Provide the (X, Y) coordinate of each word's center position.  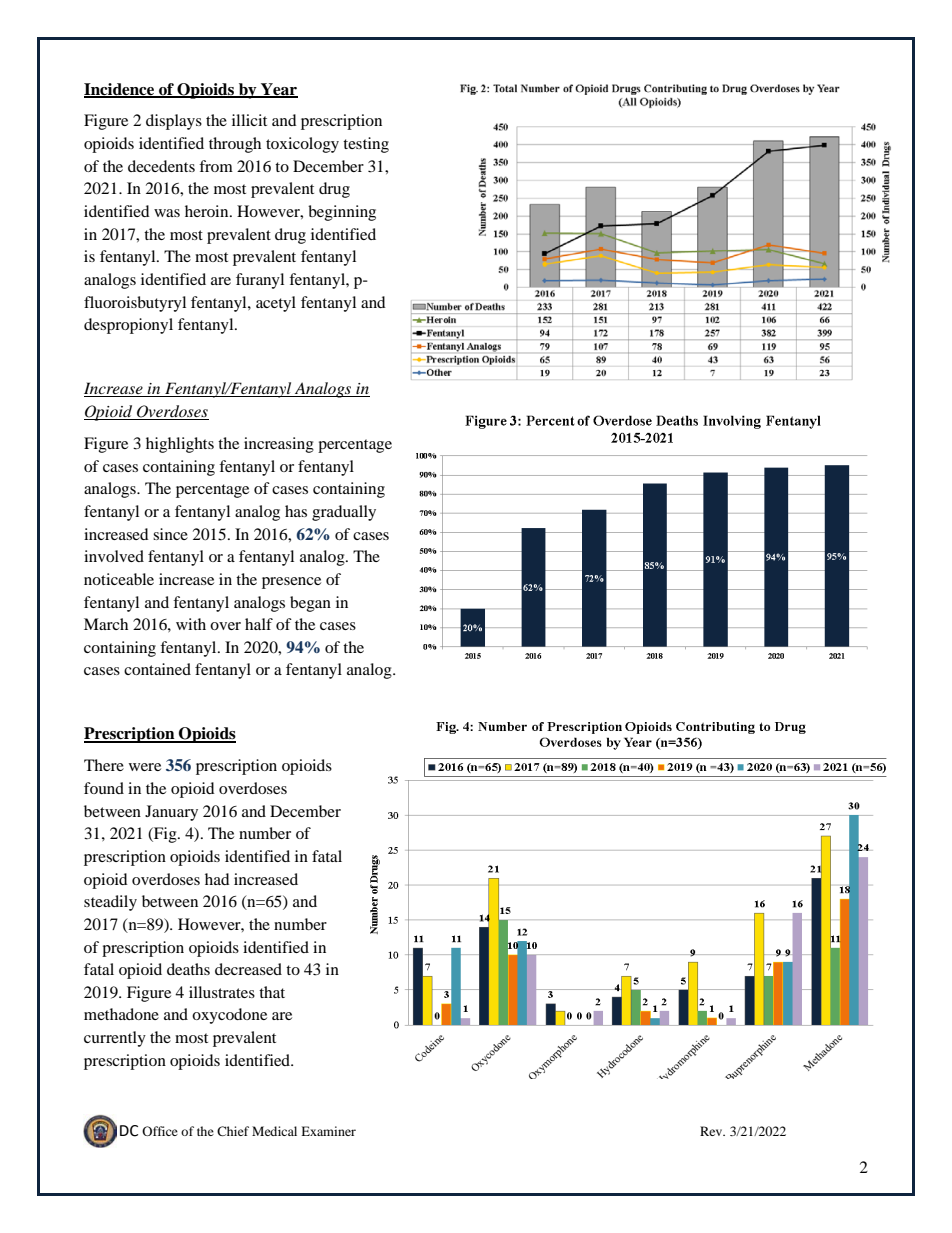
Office (160, 1131)
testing (366, 145)
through (235, 145)
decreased (248, 969)
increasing (279, 445)
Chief (233, 1131)
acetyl (276, 304)
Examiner (328, 1131)
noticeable (119, 579)
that (272, 992)
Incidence (120, 90)
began (310, 604)
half (259, 624)
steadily (110, 903)
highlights (180, 445)
